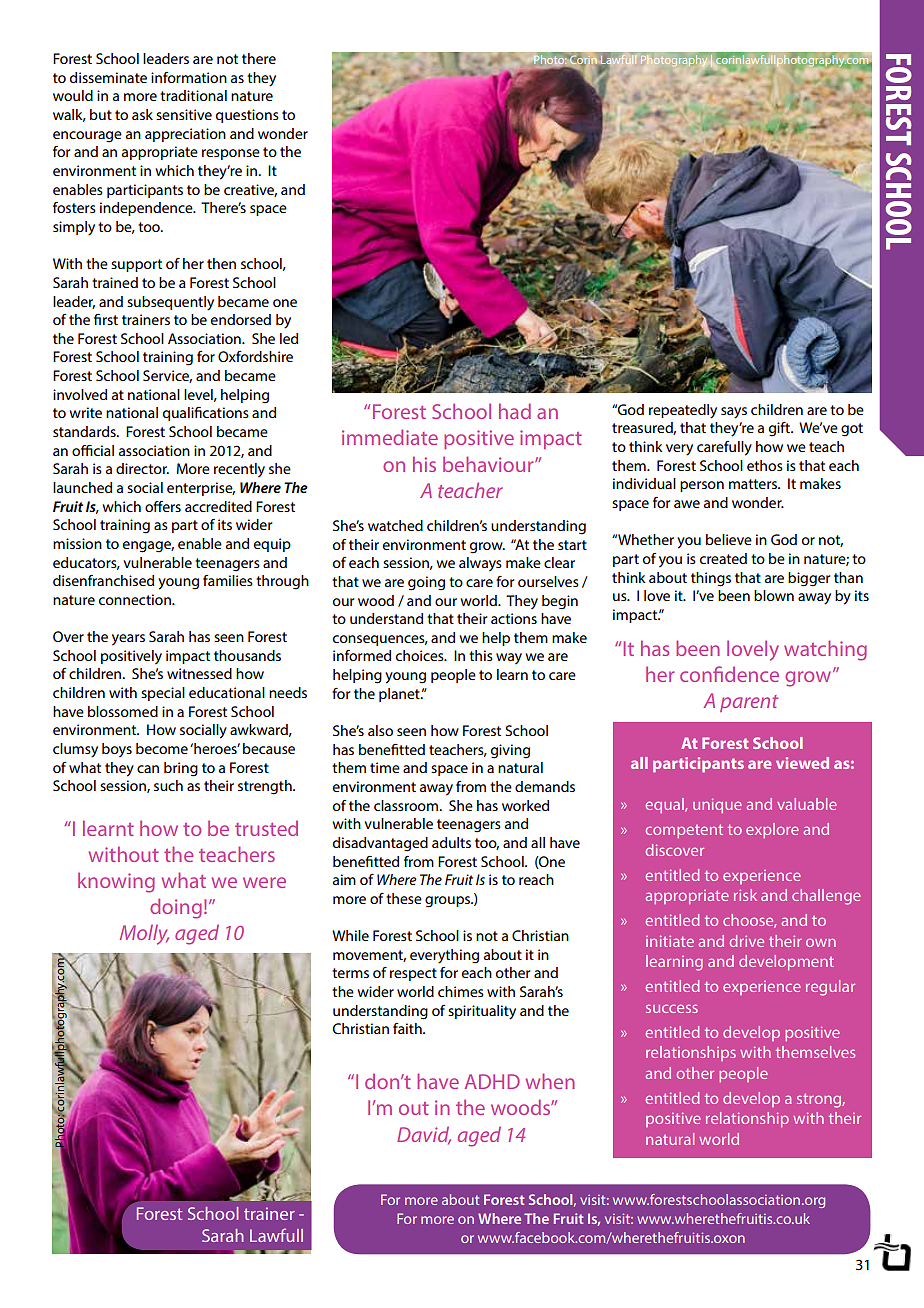 This screenshot has width=924, height=1308. I want to click on giving, so click(510, 751).
